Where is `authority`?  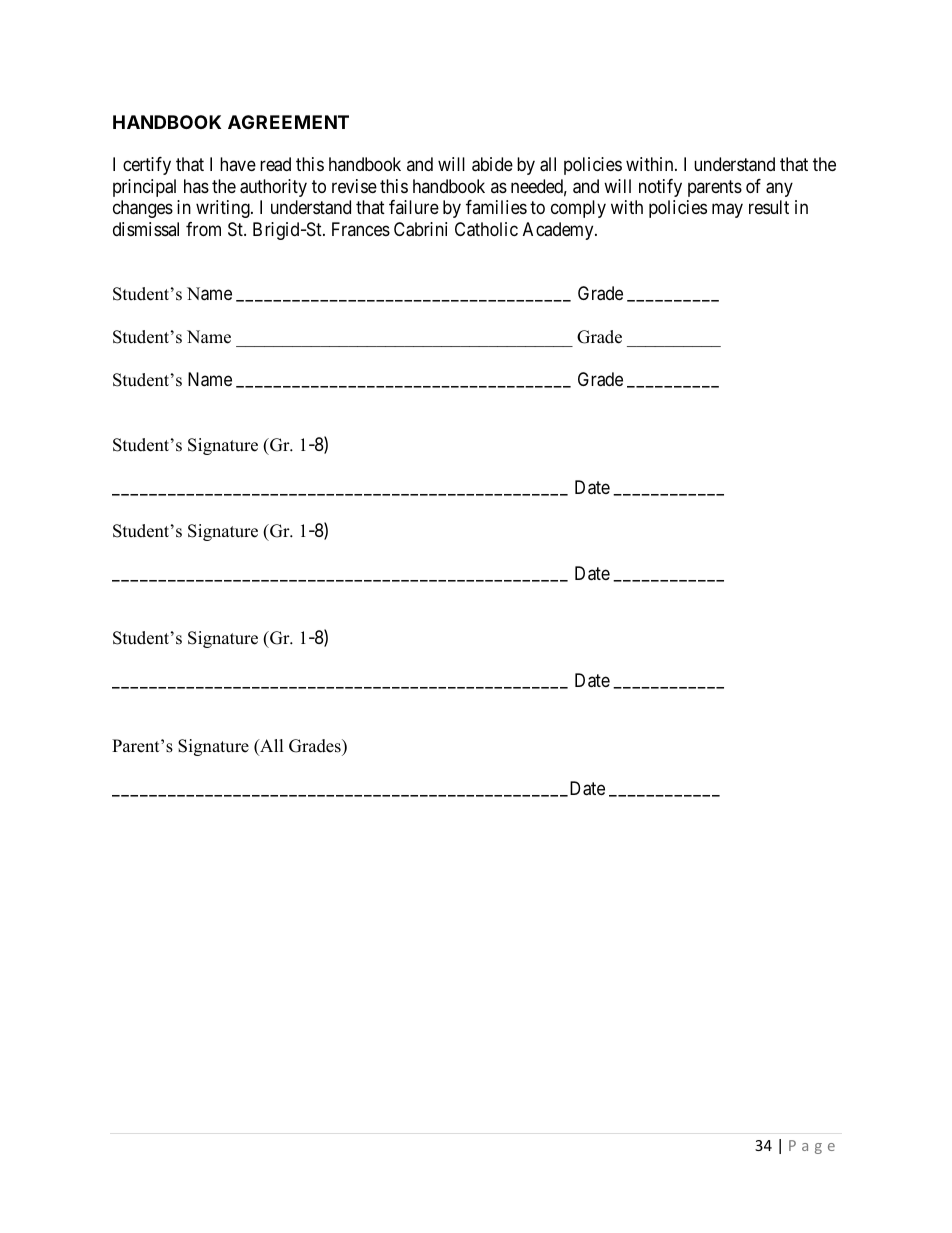
authority is located at coordinates (273, 188).
